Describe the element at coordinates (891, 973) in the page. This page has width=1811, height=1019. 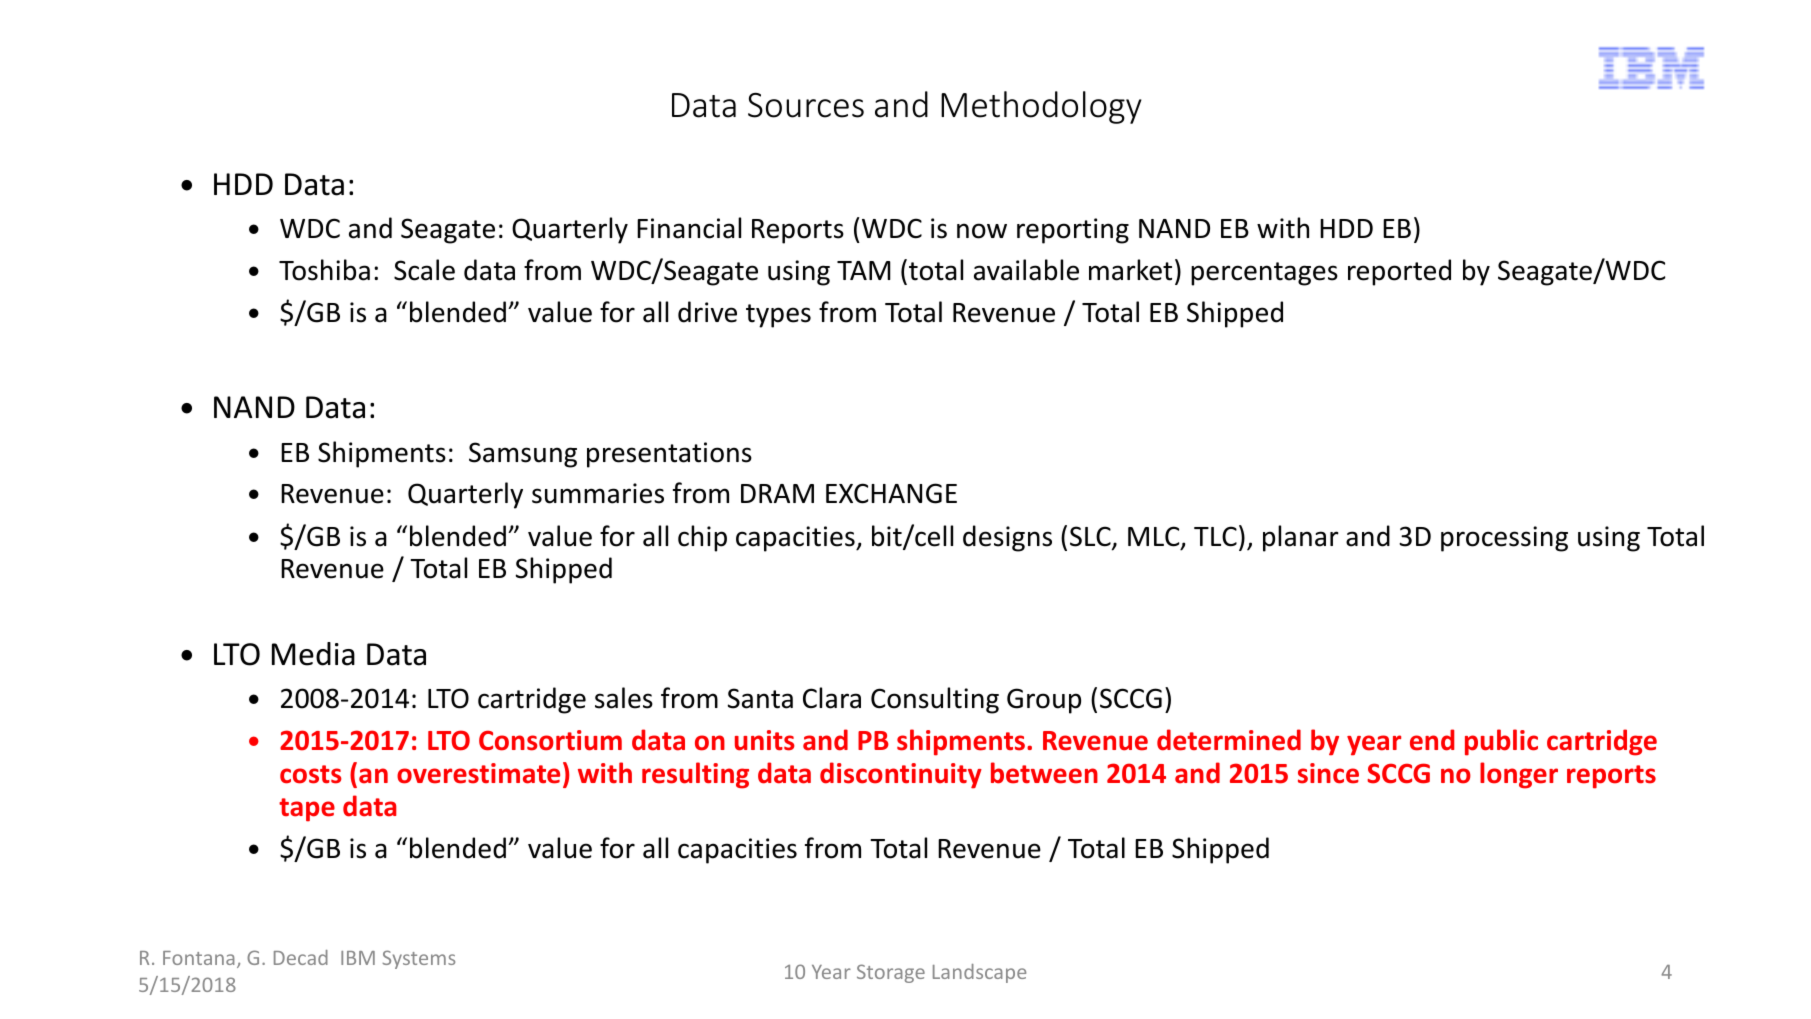
I see `Storage` at that location.
